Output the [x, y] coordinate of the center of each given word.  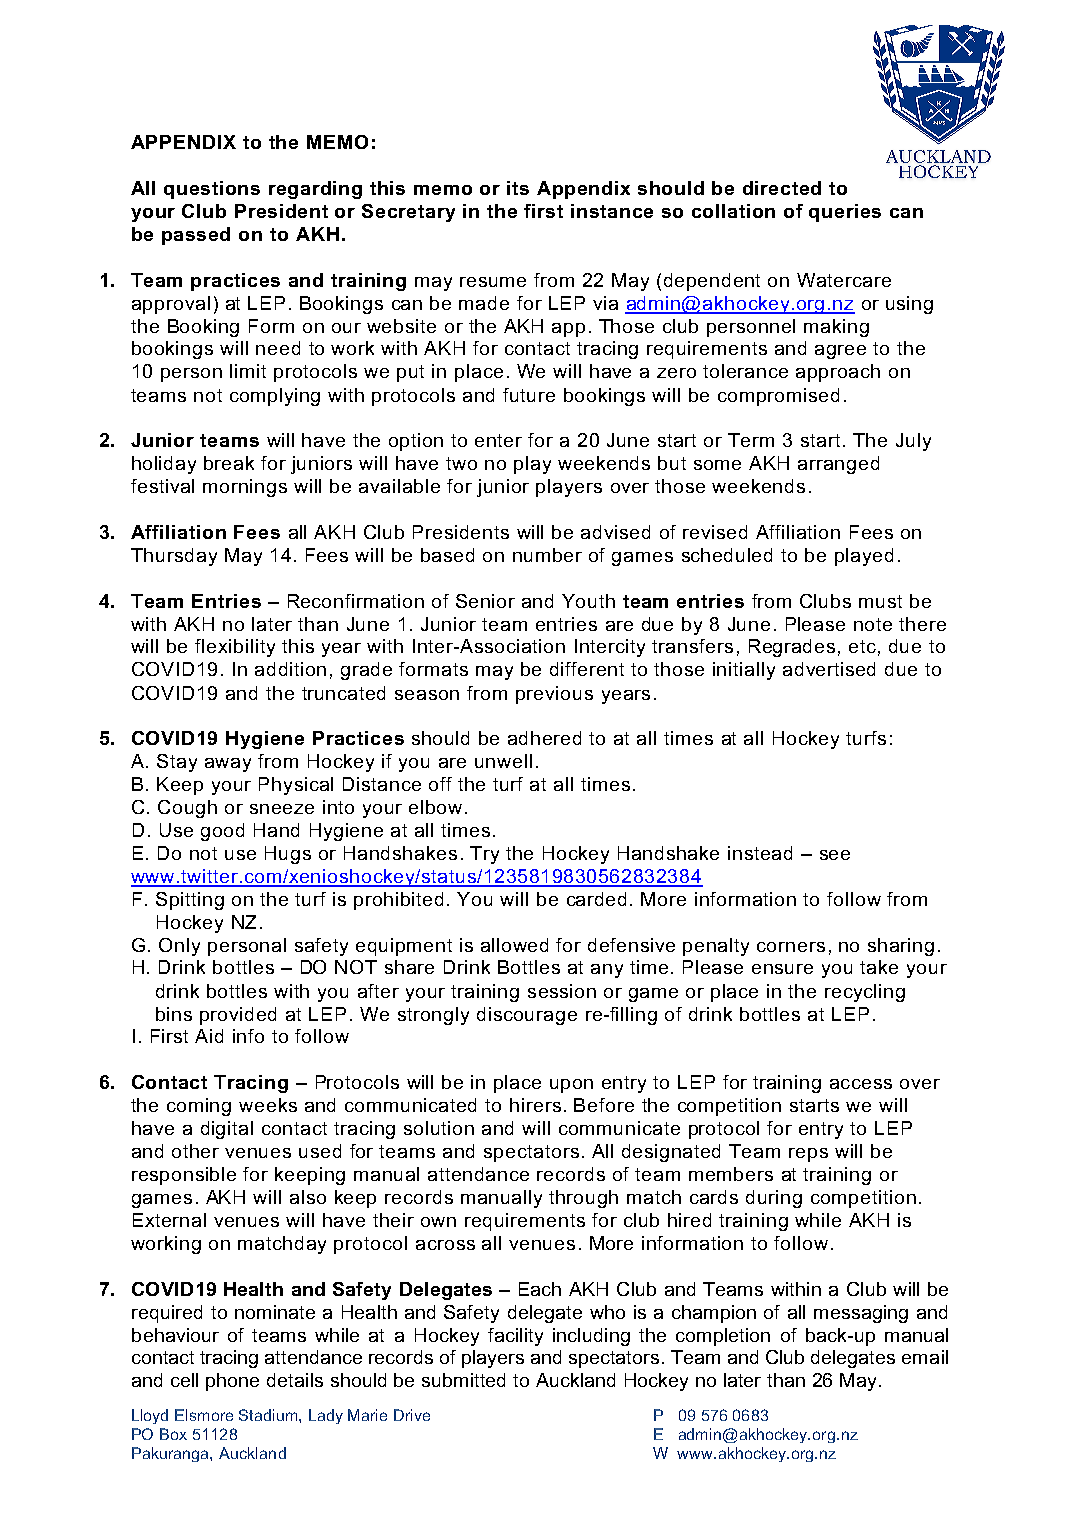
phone [232, 1382]
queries [845, 213]
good [222, 832]
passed [196, 236]
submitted [463, 1380]
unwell [503, 761]
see [835, 855]
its [518, 188]
